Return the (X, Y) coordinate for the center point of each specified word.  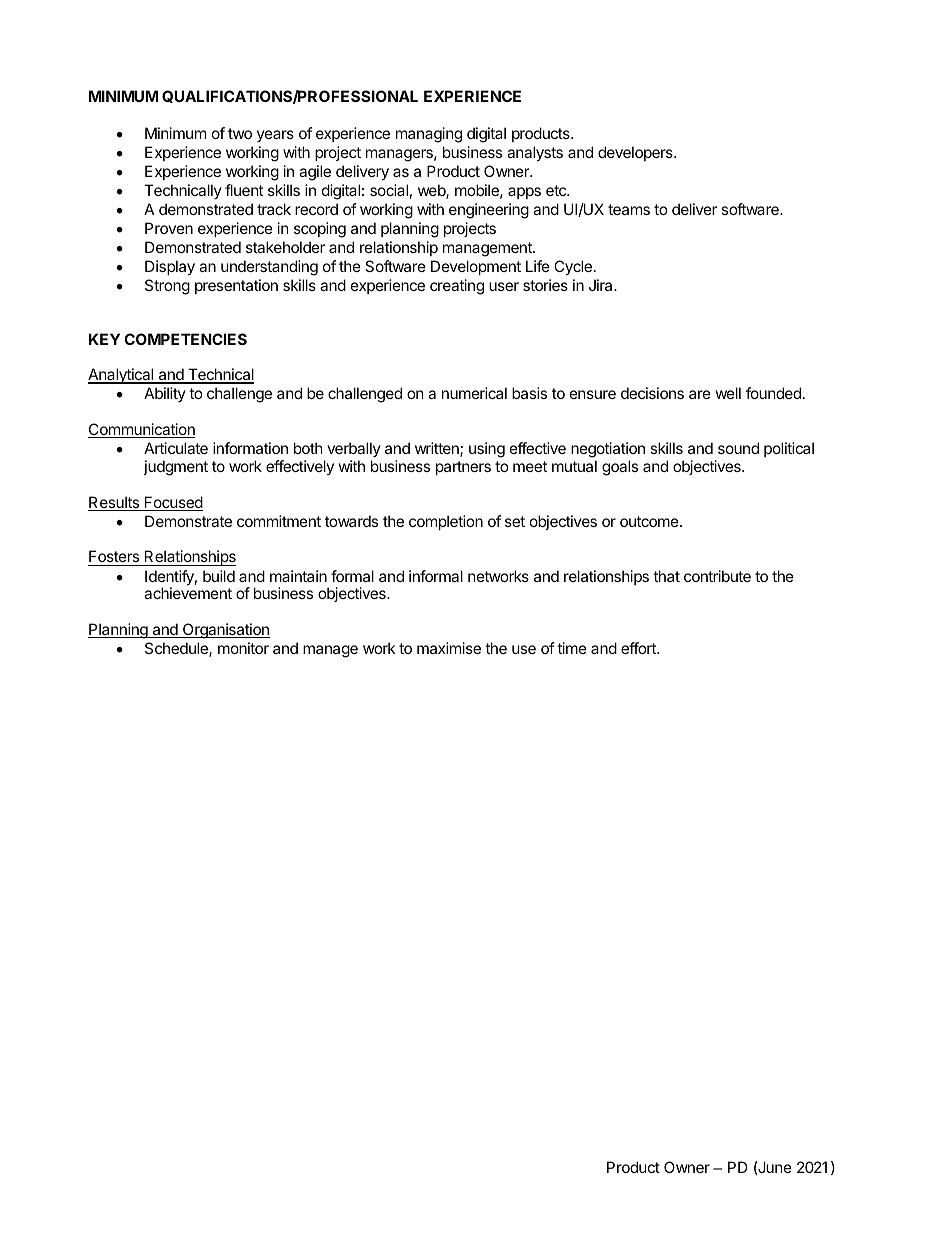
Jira (602, 285)
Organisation (225, 631)
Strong (167, 287)
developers (636, 153)
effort (639, 648)
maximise (449, 648)
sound (738, 448)
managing (429, 135)
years (275, 136)
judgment (175, 468)
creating (457, 287)
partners (463, 468)
